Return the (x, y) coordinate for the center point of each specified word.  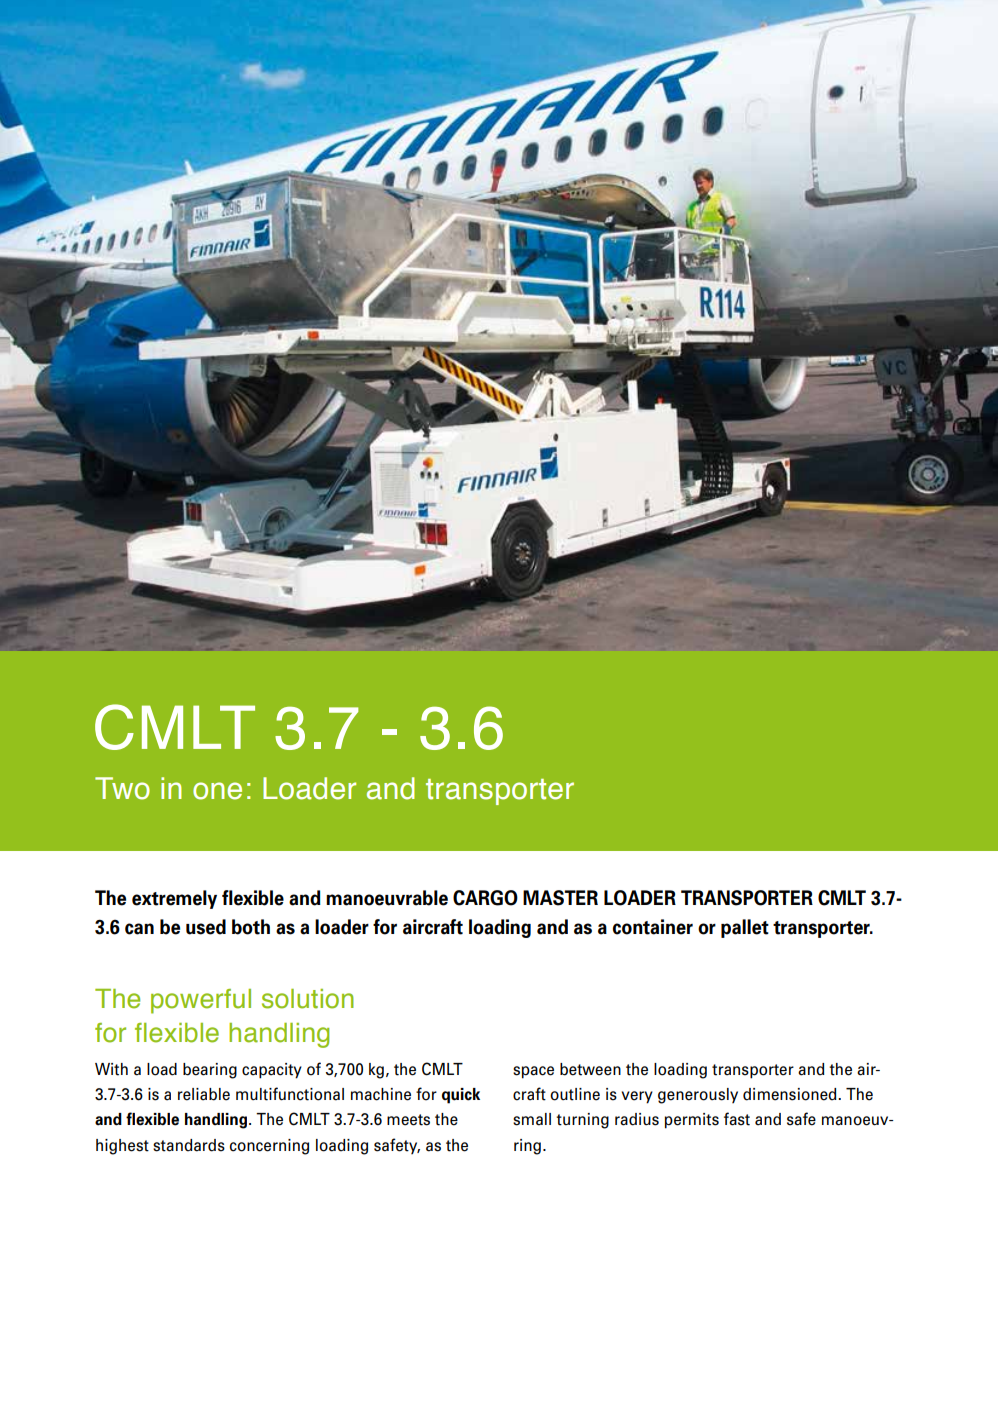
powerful (201, 1001)
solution (308, 999)
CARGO (485, 898)
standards (189, 1145)
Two (122, 788)
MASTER (560, 898)
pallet (745, 928)
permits (692, 1121)
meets (408, 1120)
